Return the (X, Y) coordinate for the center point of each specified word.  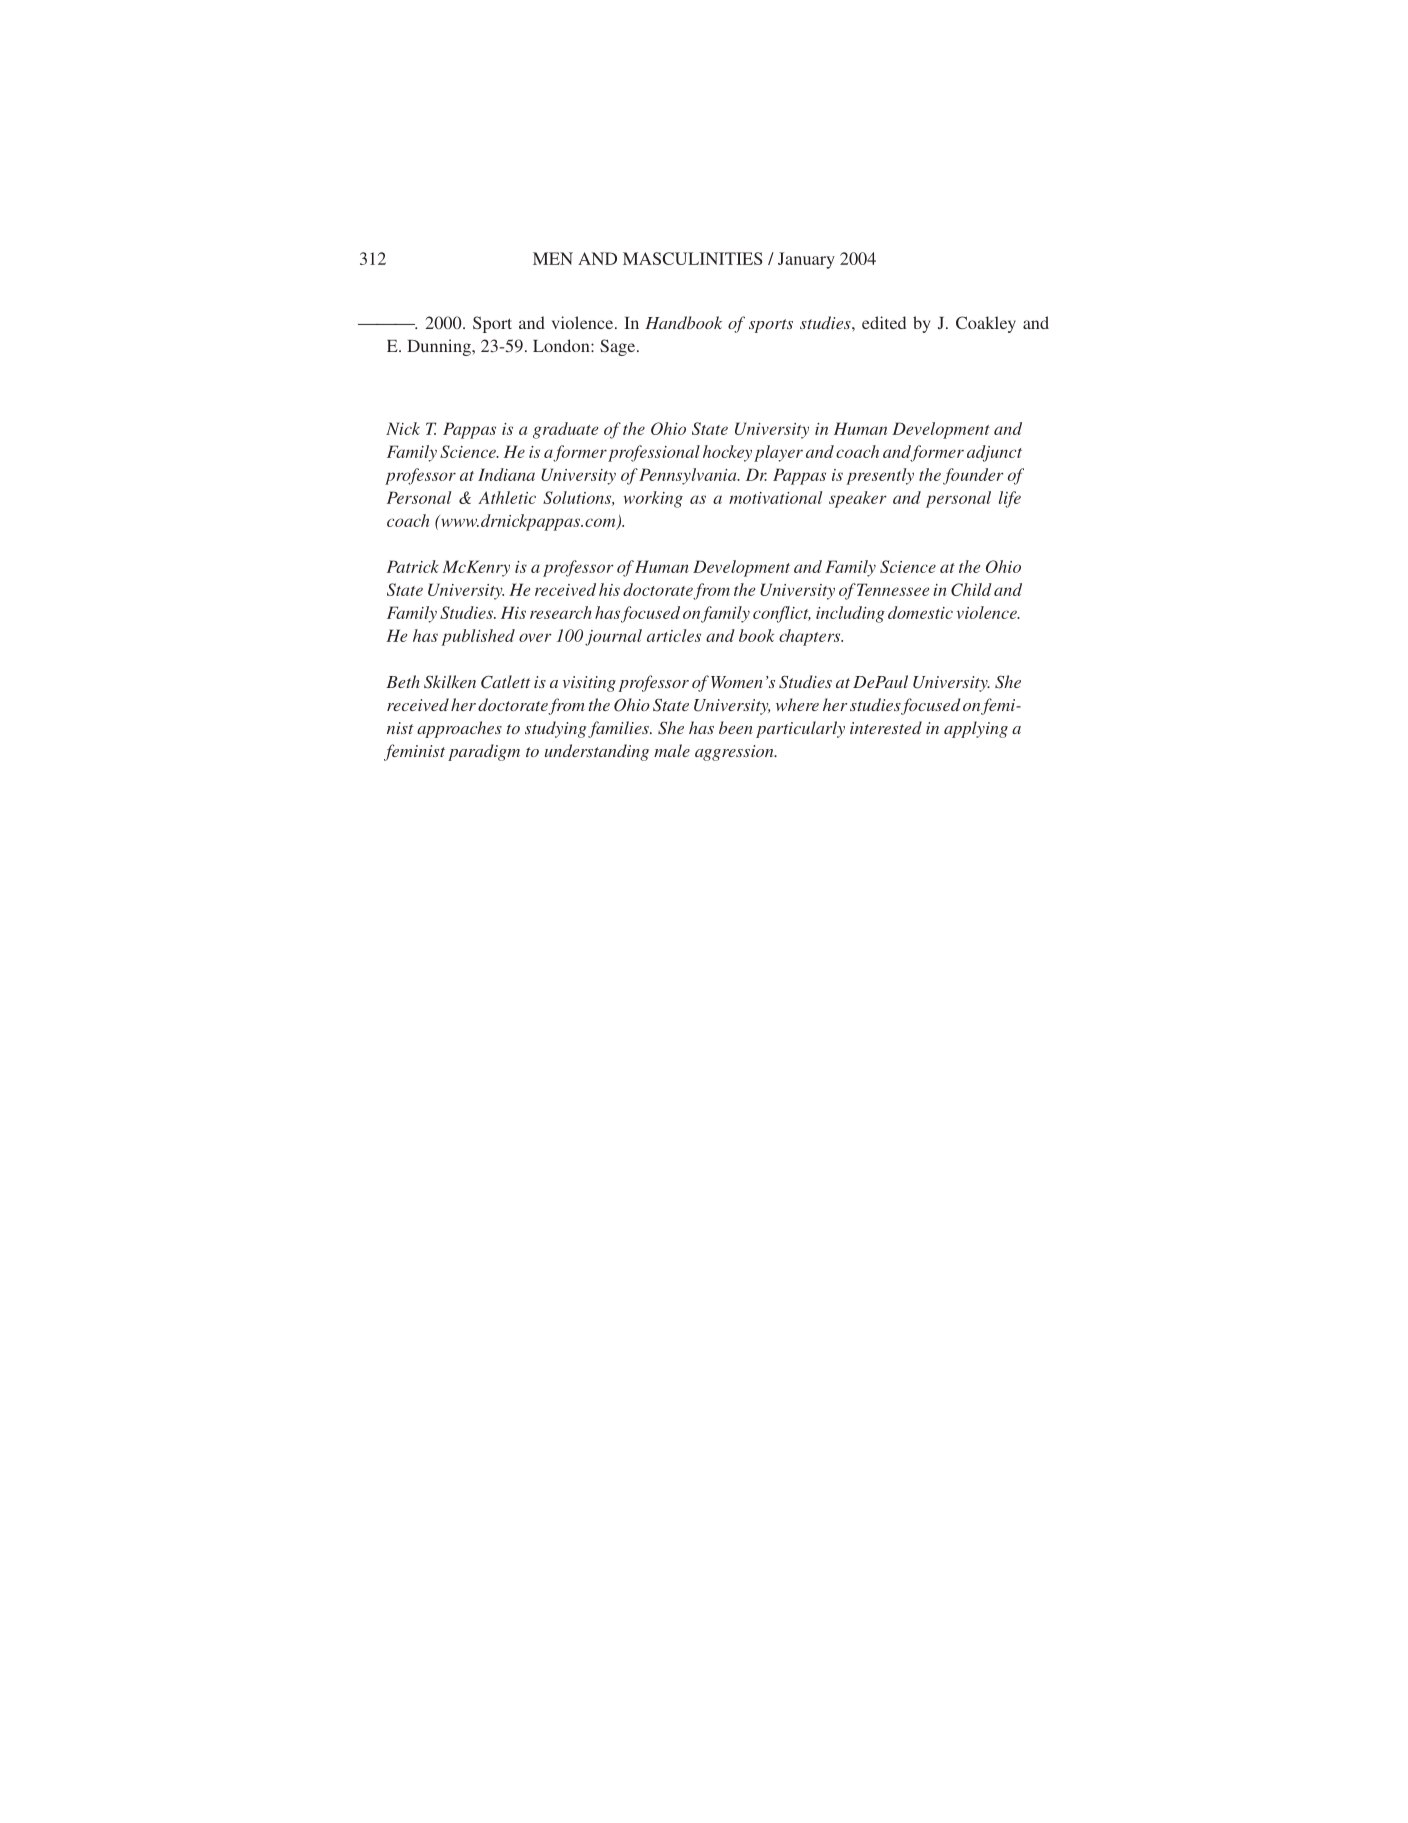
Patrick (413, 566)
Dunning (440, 347)
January (806, 260)
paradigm (484, 752)
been (736, 727)
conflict (782, 614)
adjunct (994, 453)
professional (654, 453)
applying (976, 729)
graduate (565, 430)
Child (971, 589)
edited (884, 322)
